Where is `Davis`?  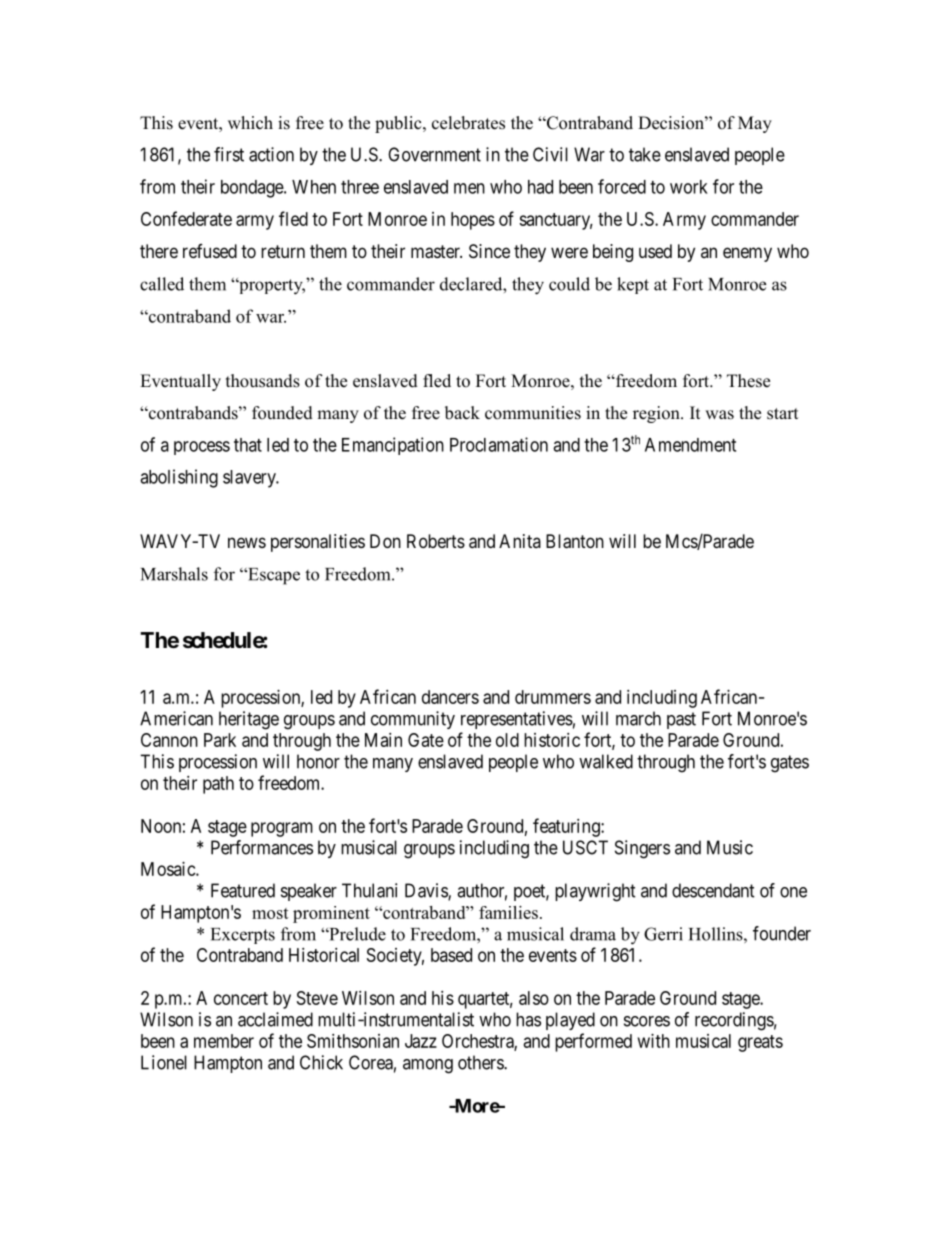 Davis is located at coordinates (427, 891).
